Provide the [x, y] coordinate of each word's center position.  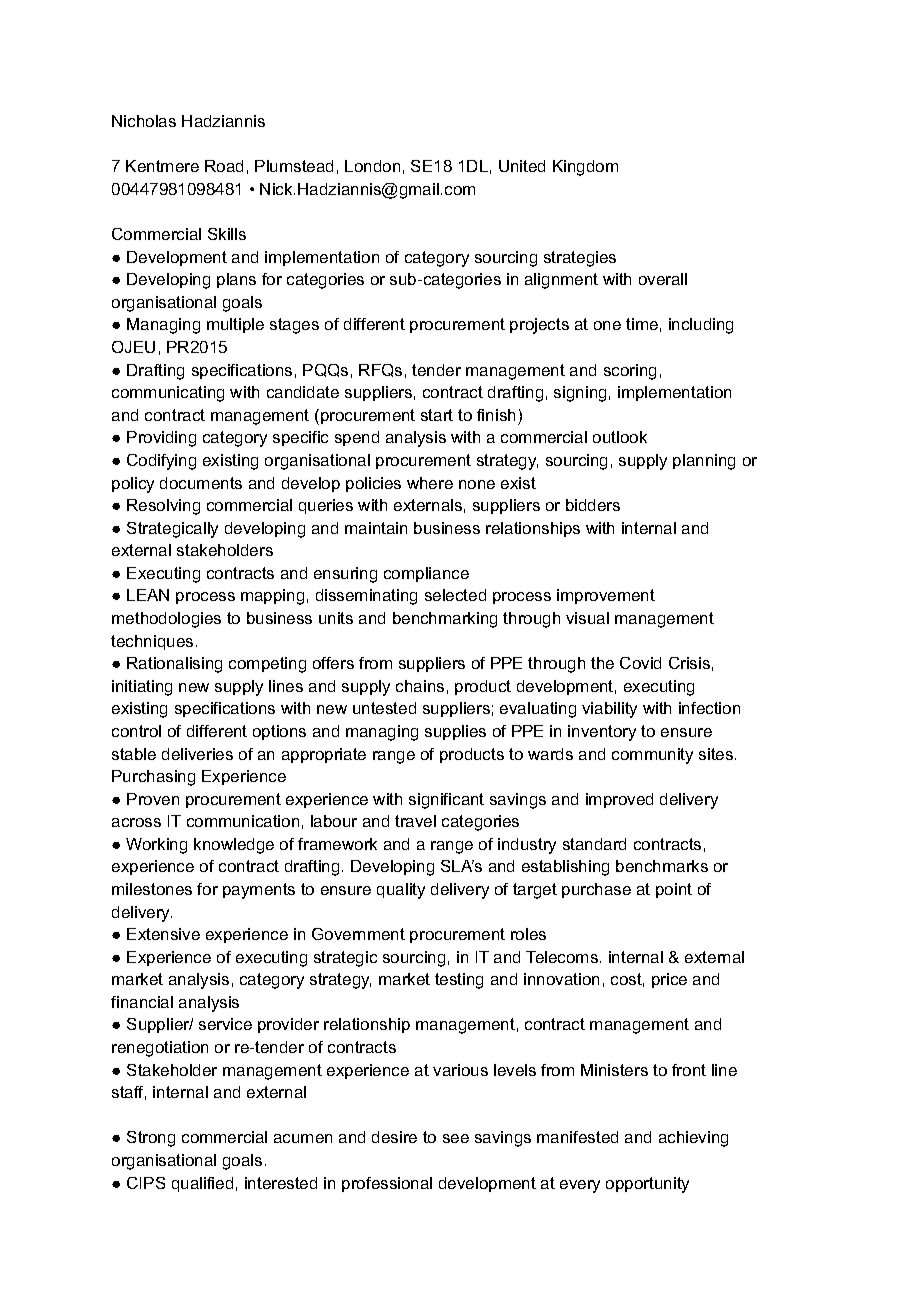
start [437, 415]
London [372, 166]
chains [420, 686]
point [674, 890]
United [522, 166]
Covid [640, 663]
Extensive [163, 934]
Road [224, 166]
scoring [630, 372]
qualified [202, 1184]
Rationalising [174, 665]
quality [401, 891]
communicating [168, 394]
